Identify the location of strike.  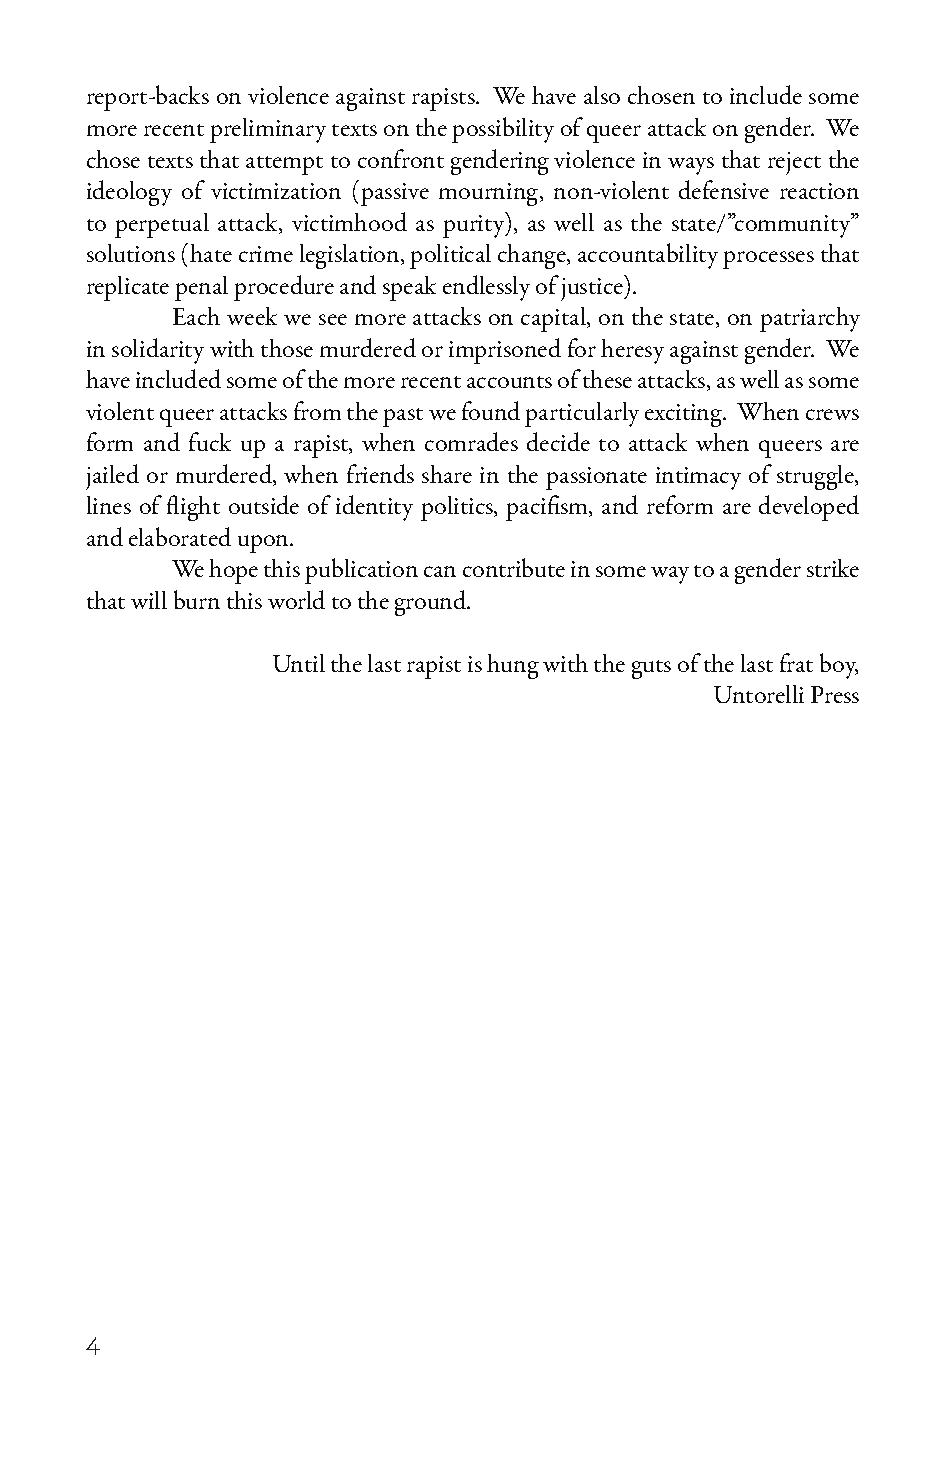
(833, 568).
